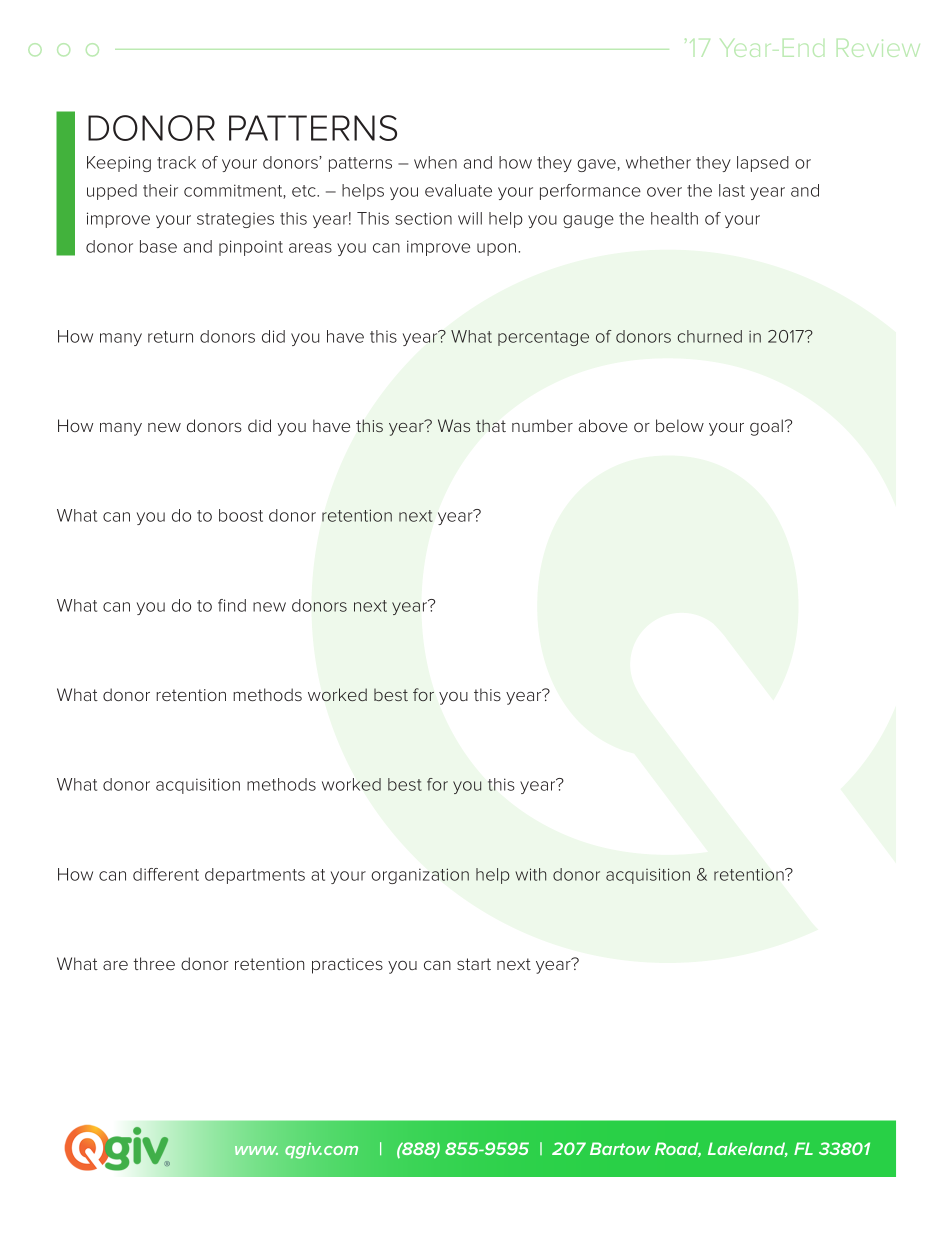 The height and width of the page is (1233, 952). Describe the element at coordinates (458, 190) in the page. I see `evaluate` at that location.
